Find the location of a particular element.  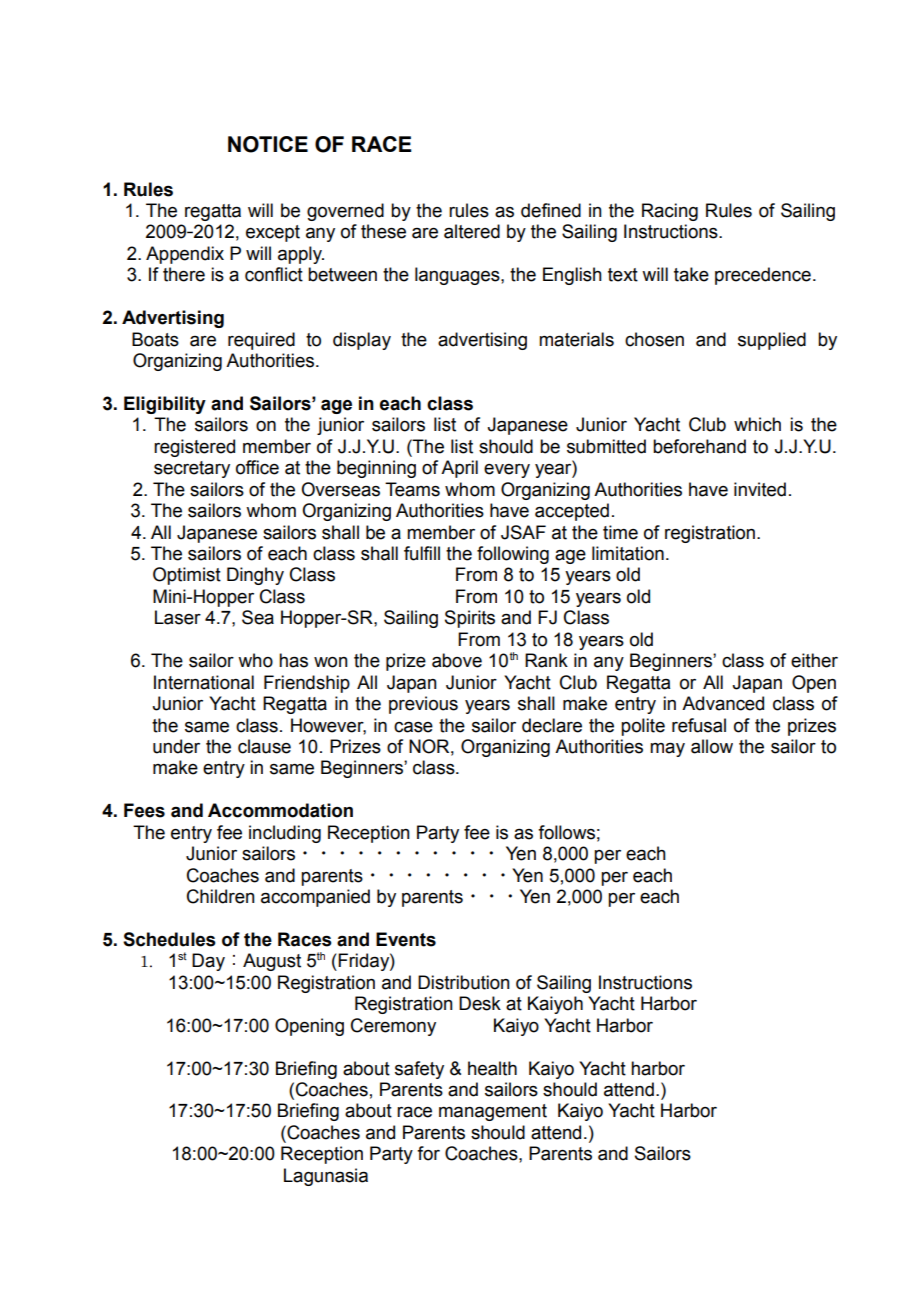

secretary is located at coordinates (192, 469).
